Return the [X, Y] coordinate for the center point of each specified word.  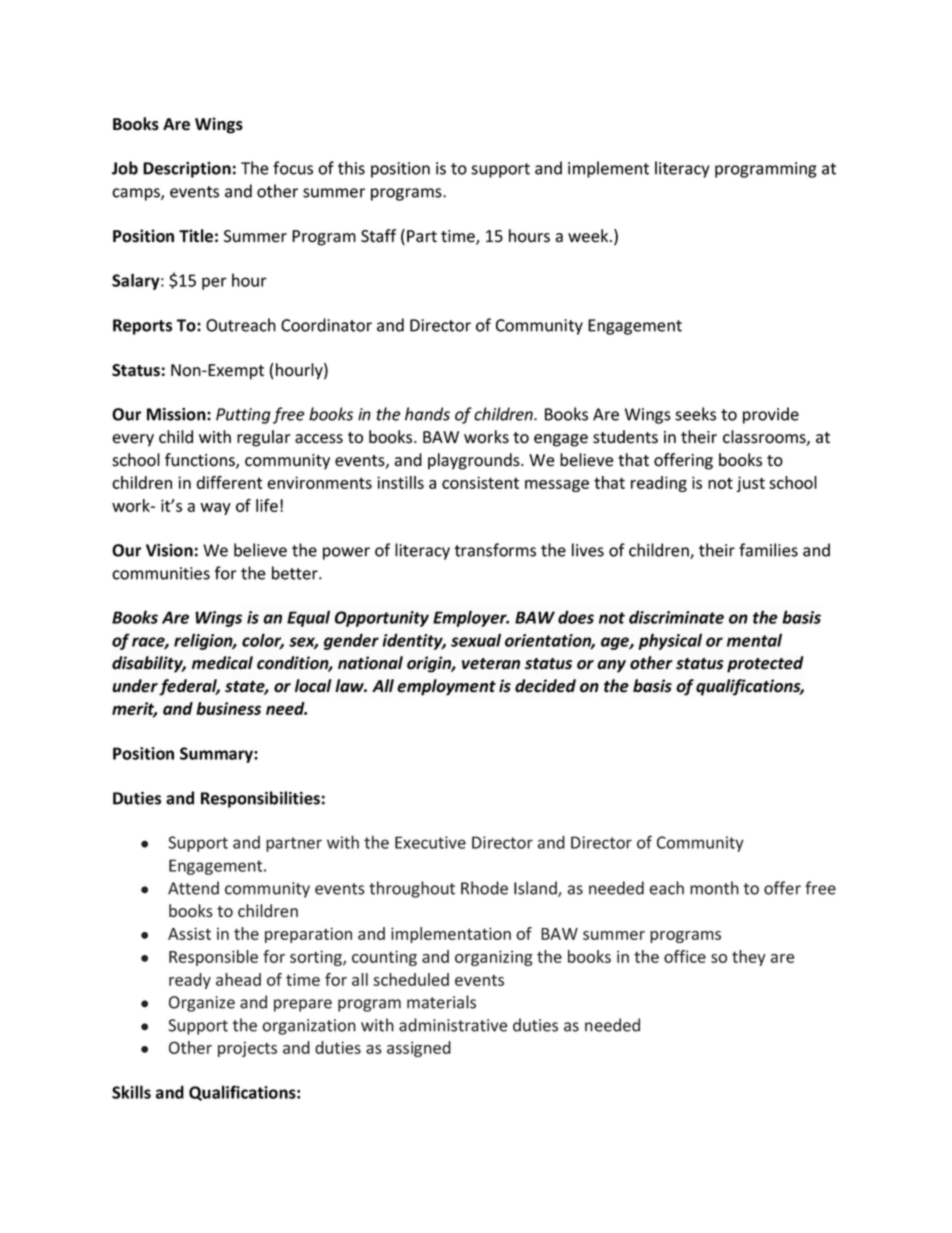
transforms [495, 550]
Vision [169, 550]
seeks [695, 414]
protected [765, 664]
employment [446, 687]
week [589, 236]
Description [187, 170]
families [768, 550]
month [714, 888]
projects [247, 1049]
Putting [243, 416]
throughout [412, 889]
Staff [378, 236]
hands [427, 414]
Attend [193, 888]
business [228, 708]
